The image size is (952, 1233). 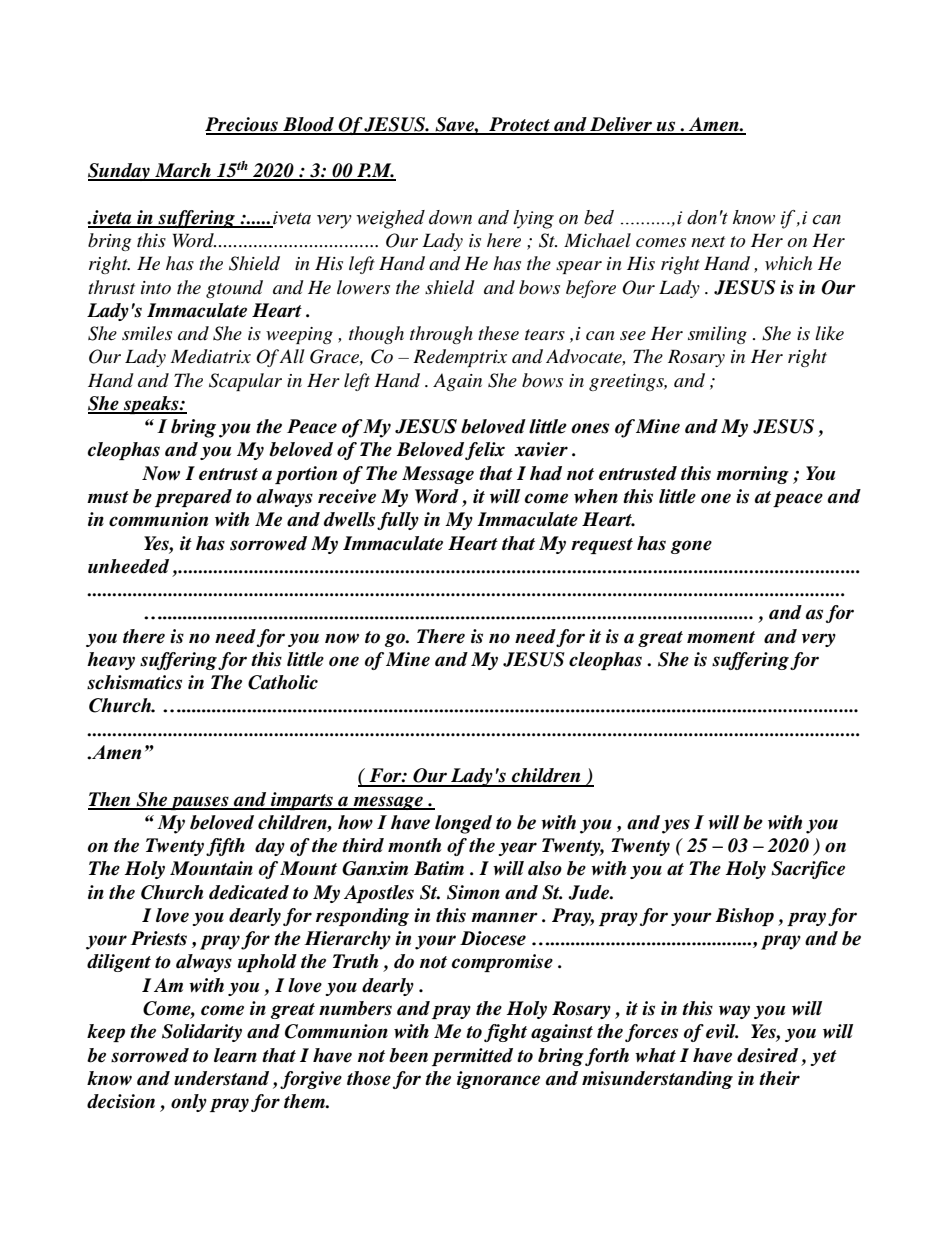 What do you see at coordinates (808, 870) in the screenshot?
I see `Sacrifice` at bounding box center [808, 870].
